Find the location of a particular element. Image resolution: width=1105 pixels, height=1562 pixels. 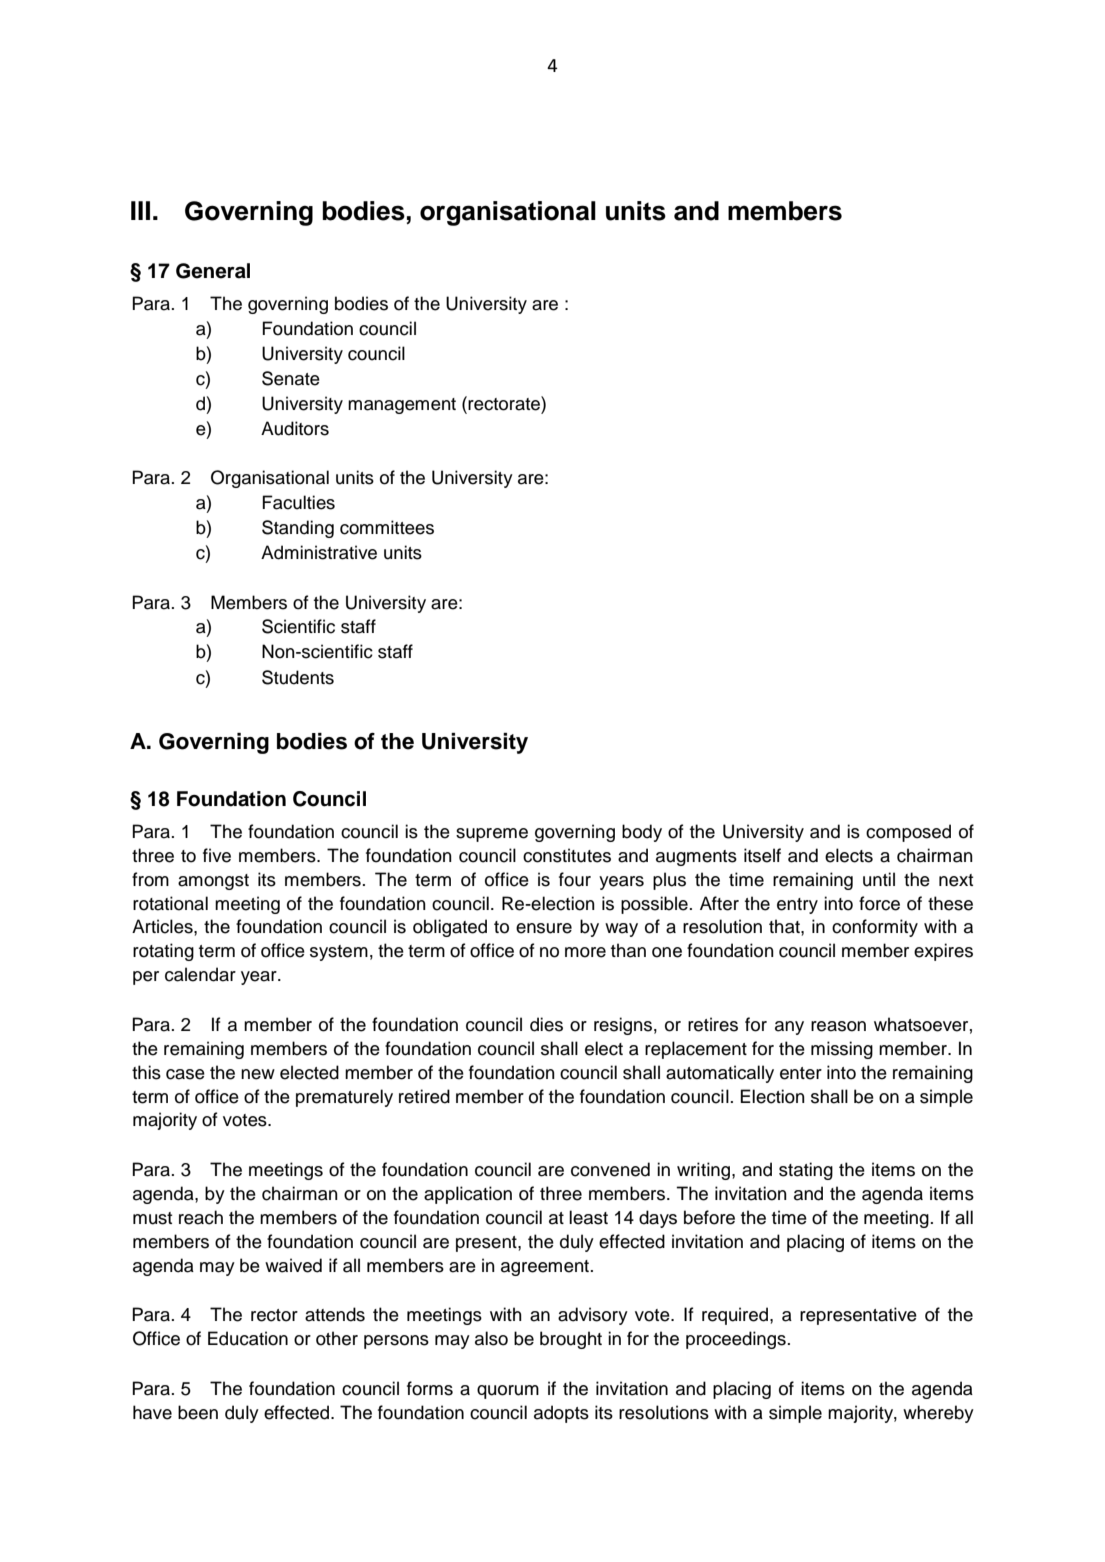

committees is located at coordinates (387, 527).
